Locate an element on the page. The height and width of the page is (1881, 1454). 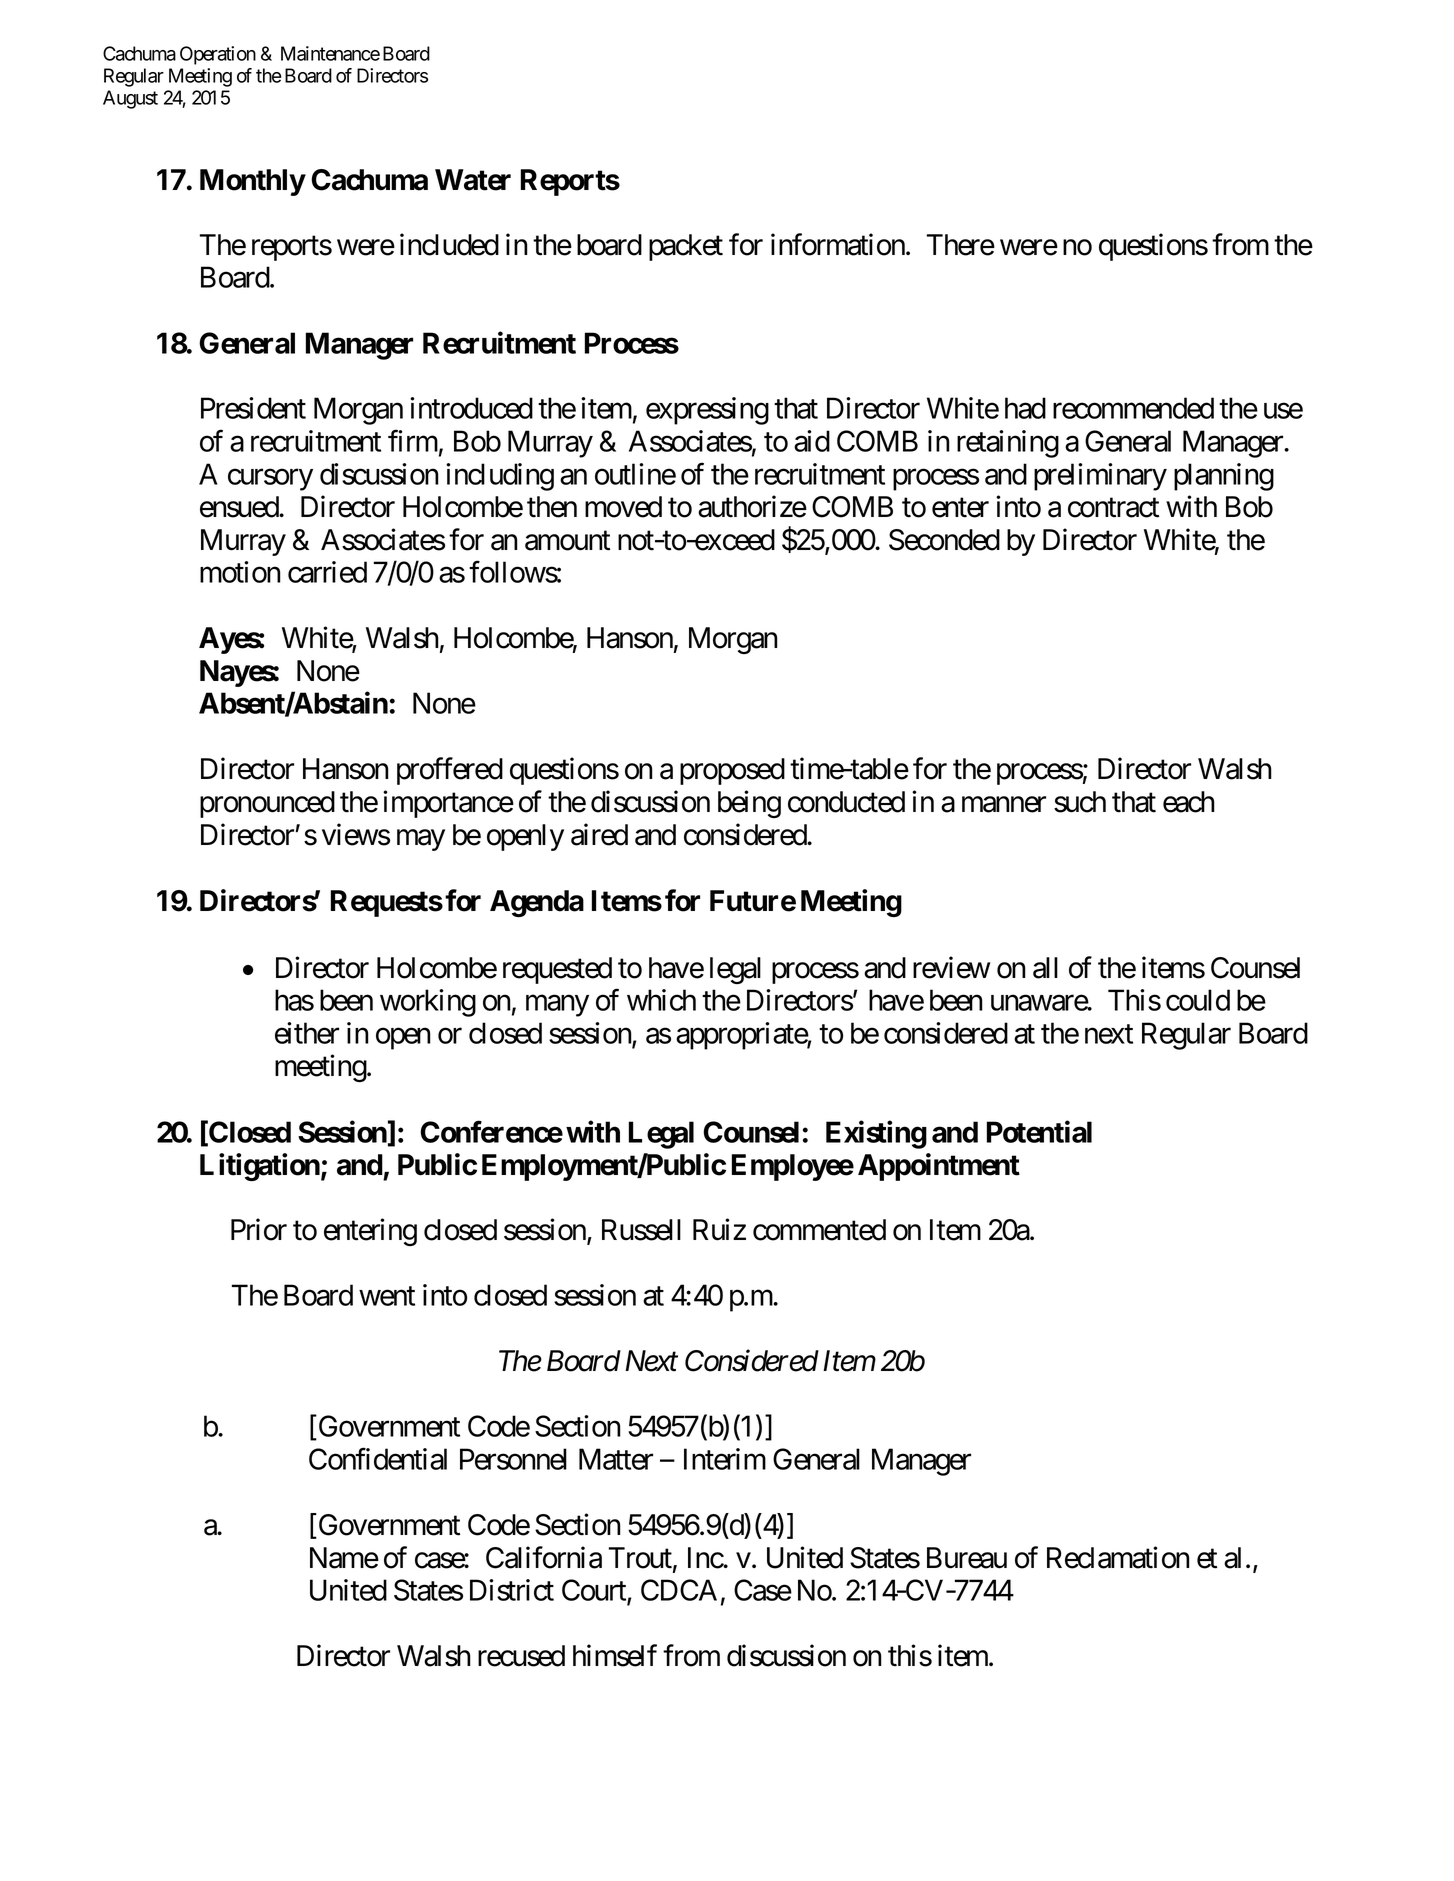
packet is located at coordinates (686, 247).
